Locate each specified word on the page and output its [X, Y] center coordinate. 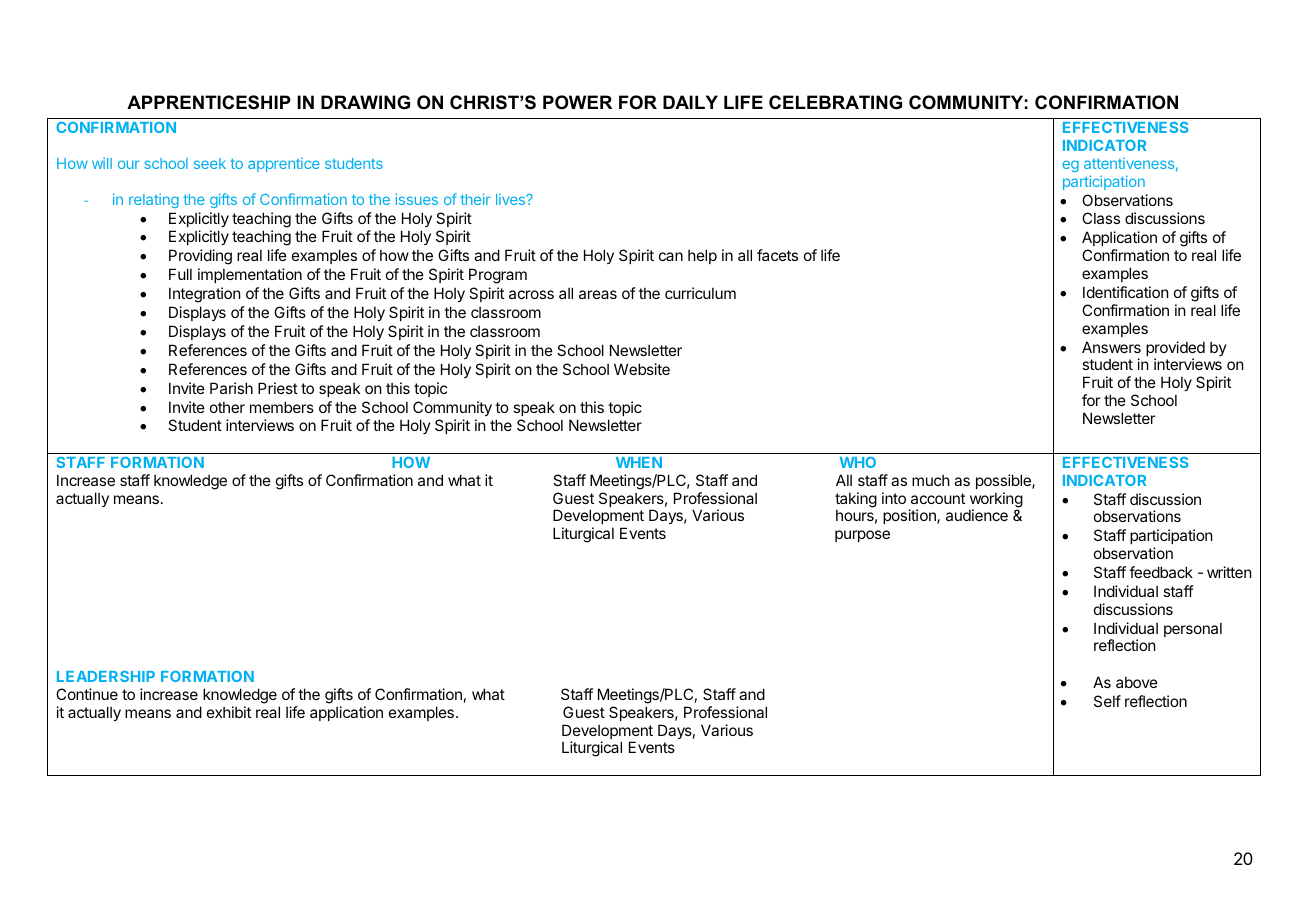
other [227, 407]
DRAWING [365, 102]
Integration [205, 295]
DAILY [690, 102]
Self [1107, 701]
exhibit [229, 712]
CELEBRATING [835, 102]
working [996, 501]
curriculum [700, 293]
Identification [1126, 292]
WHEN [639, 462]
